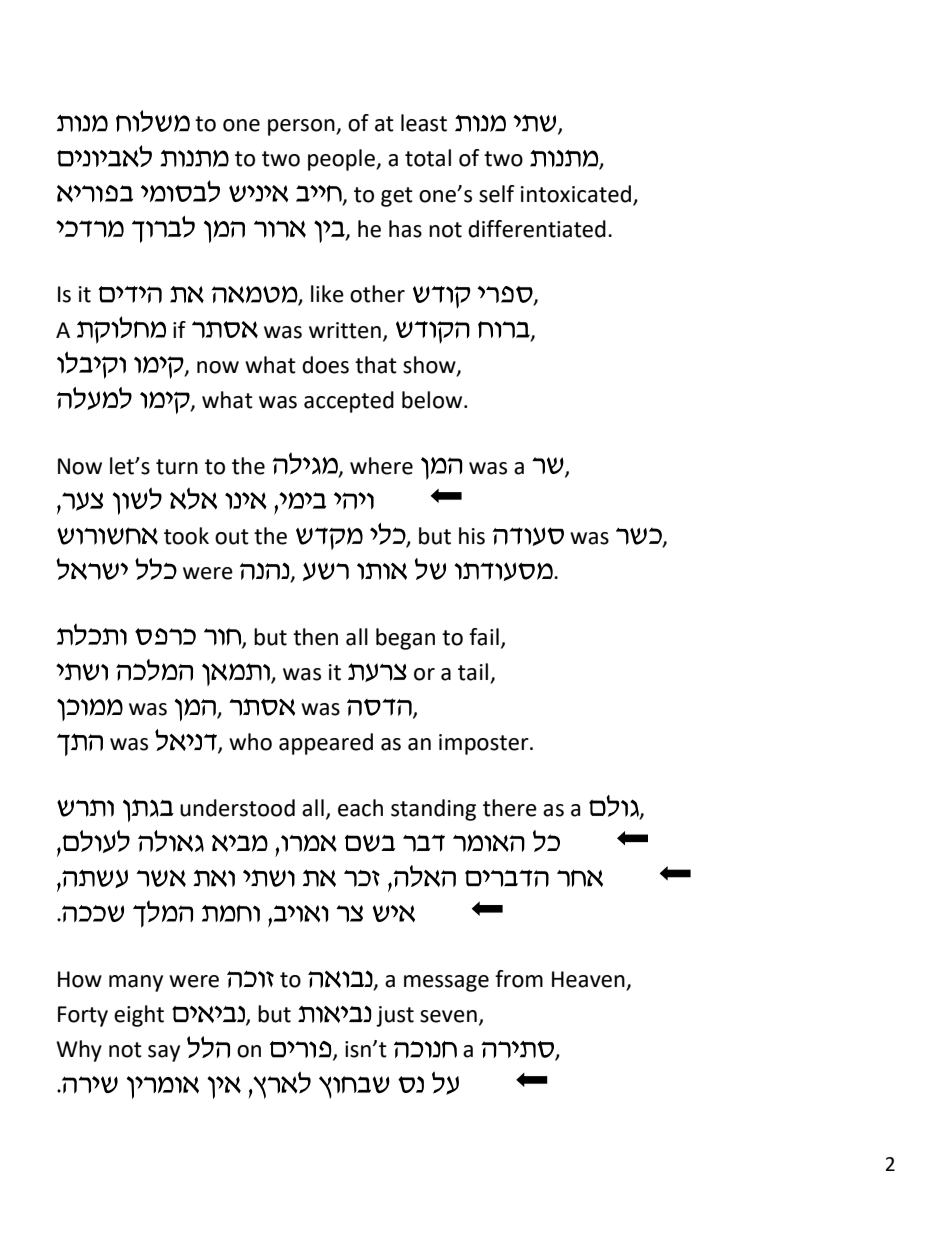 The width and height of the page is (952, 1233). I want to click on took, so click(186, 536).
